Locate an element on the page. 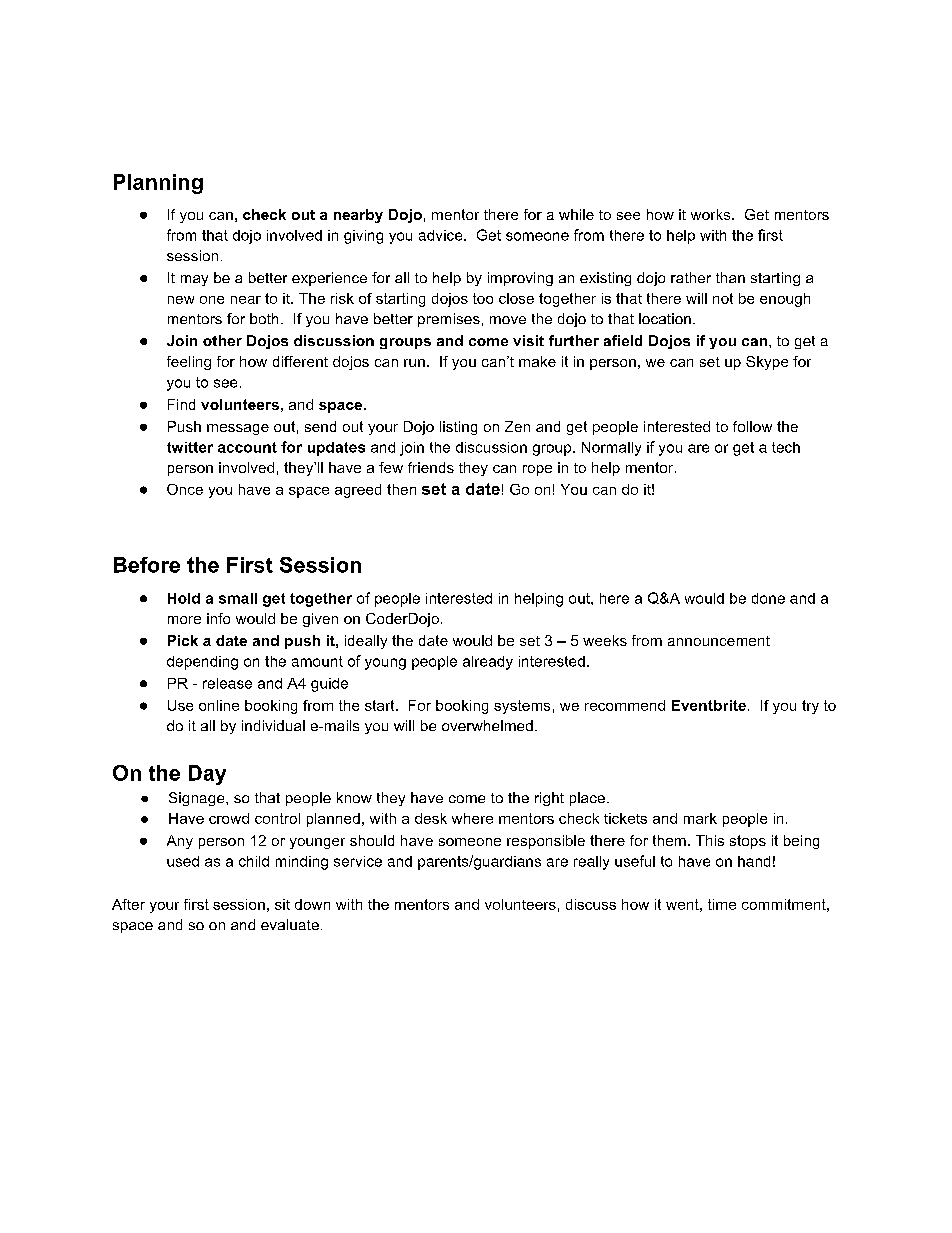  advice is located at coordinates (442, 235).
